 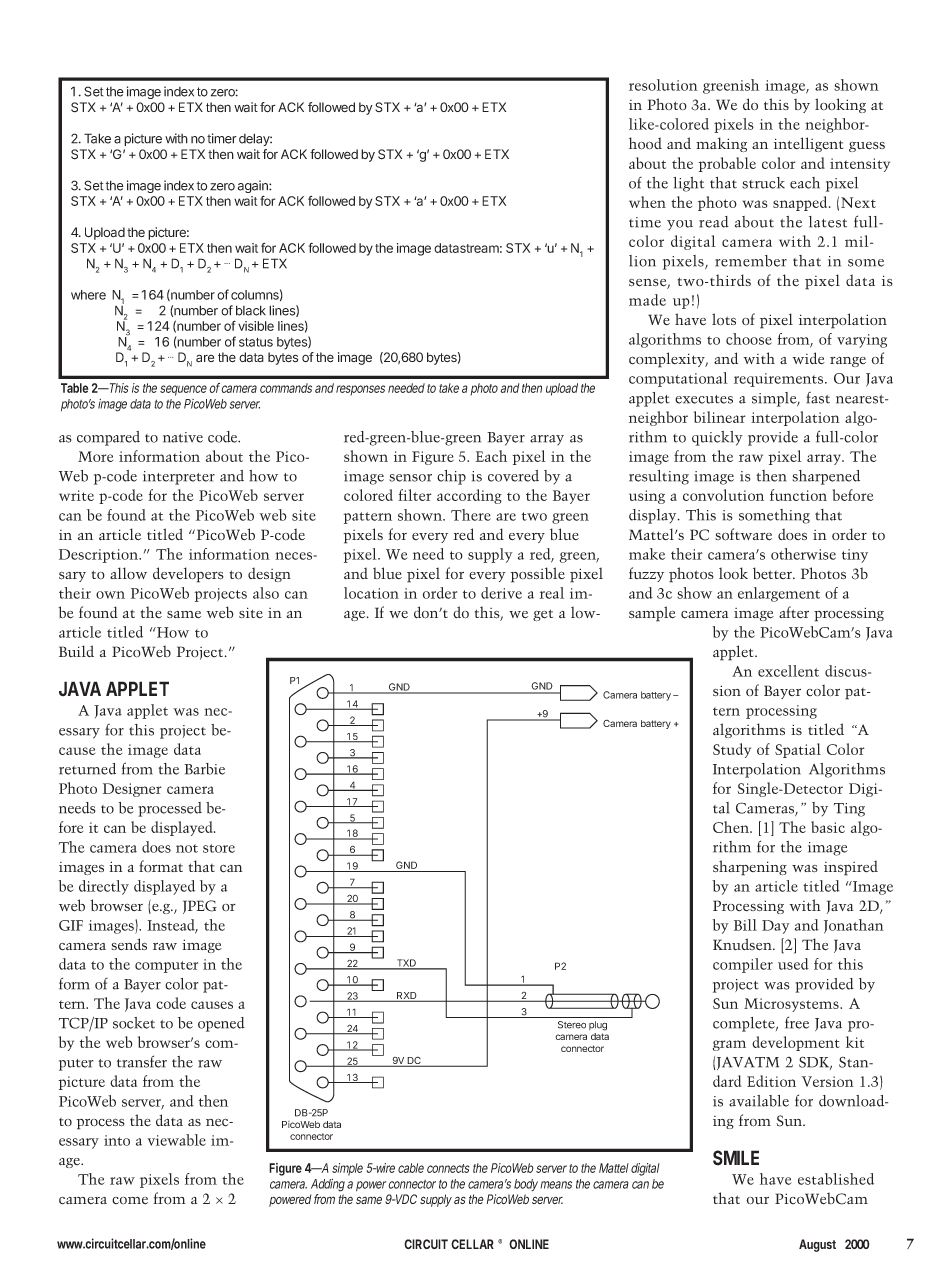 I want to click on again, so click(x=254, y=188).
